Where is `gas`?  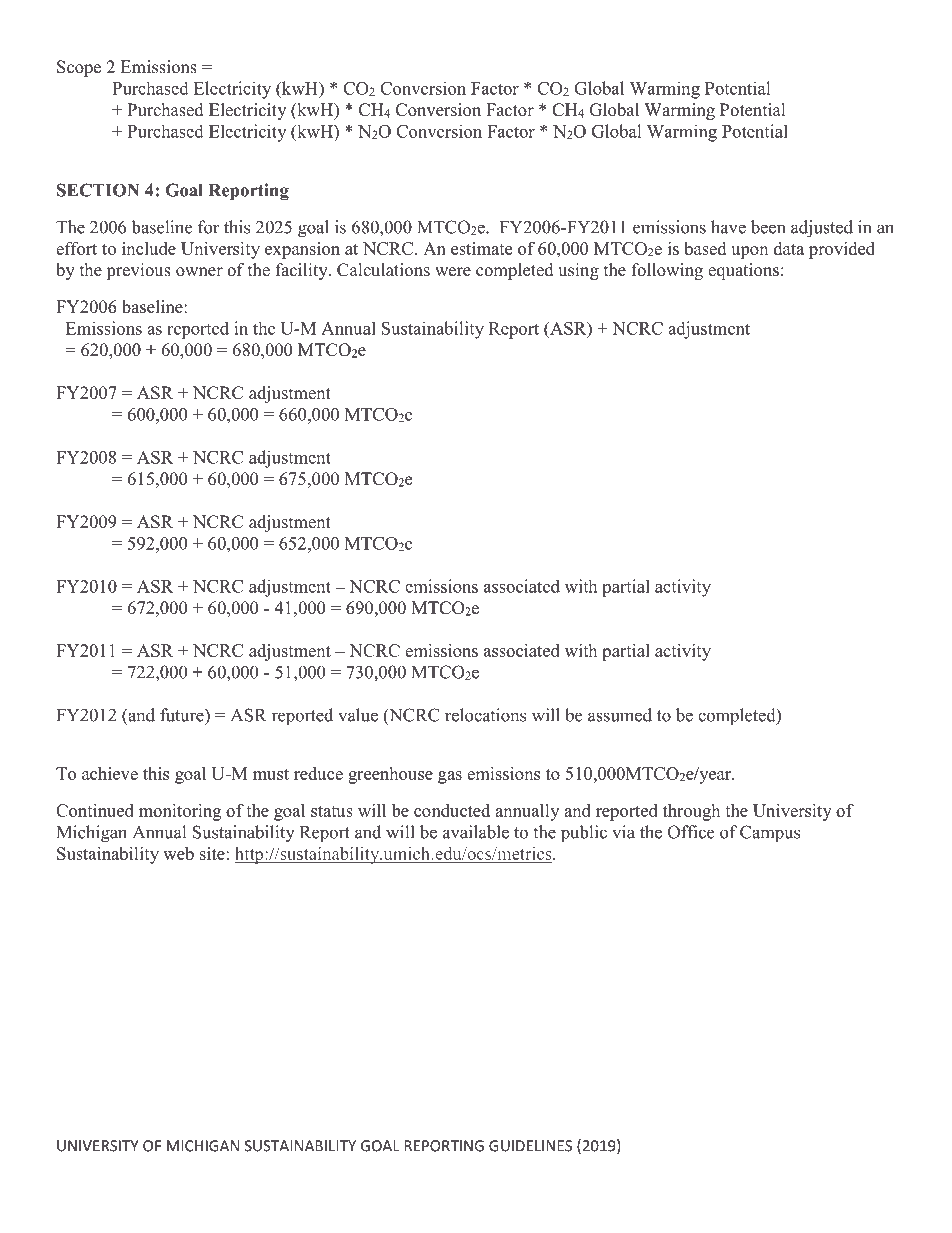 gas is located at coordinates (450, 777).
